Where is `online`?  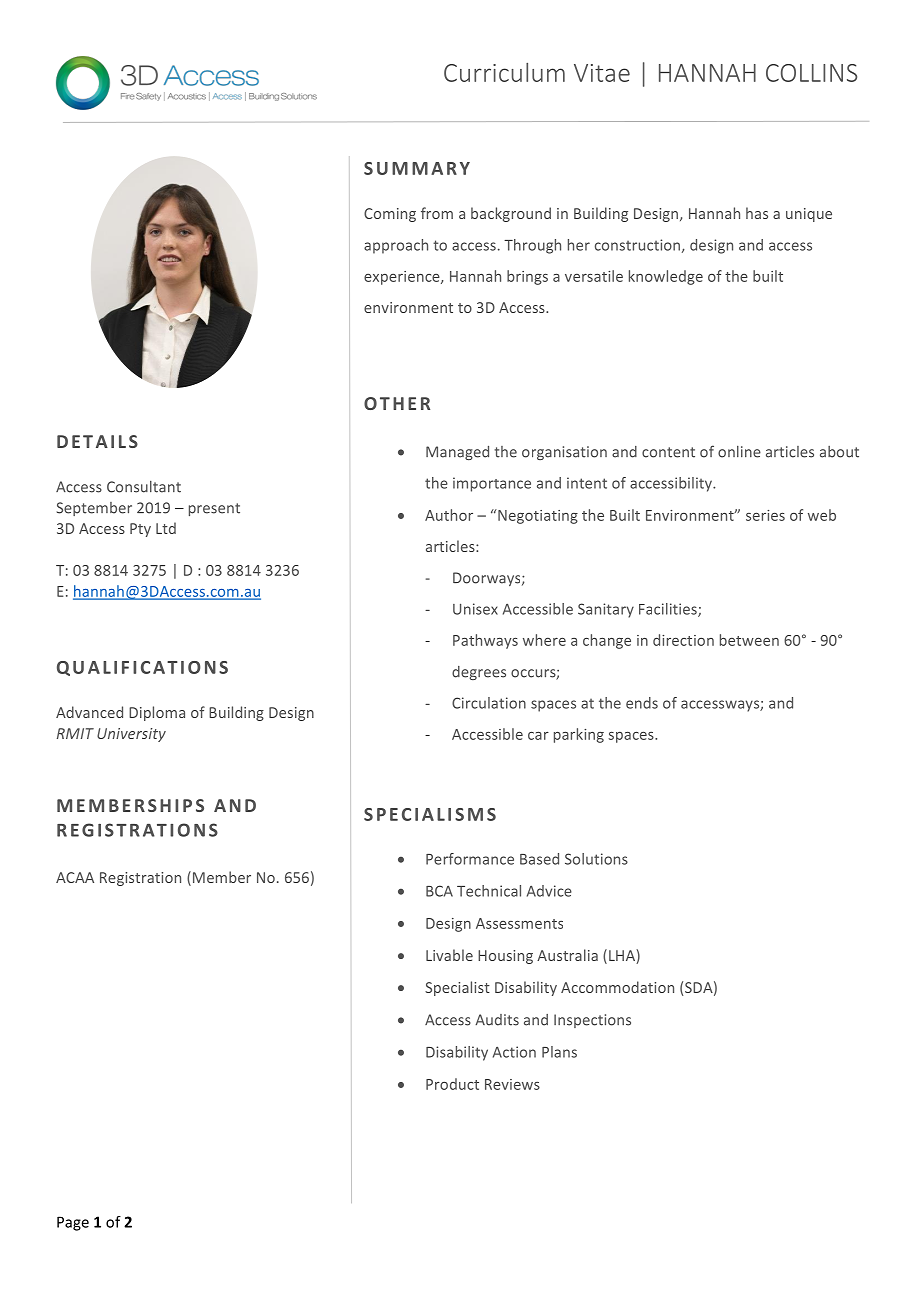 online is located at coordinates (739, 452).
